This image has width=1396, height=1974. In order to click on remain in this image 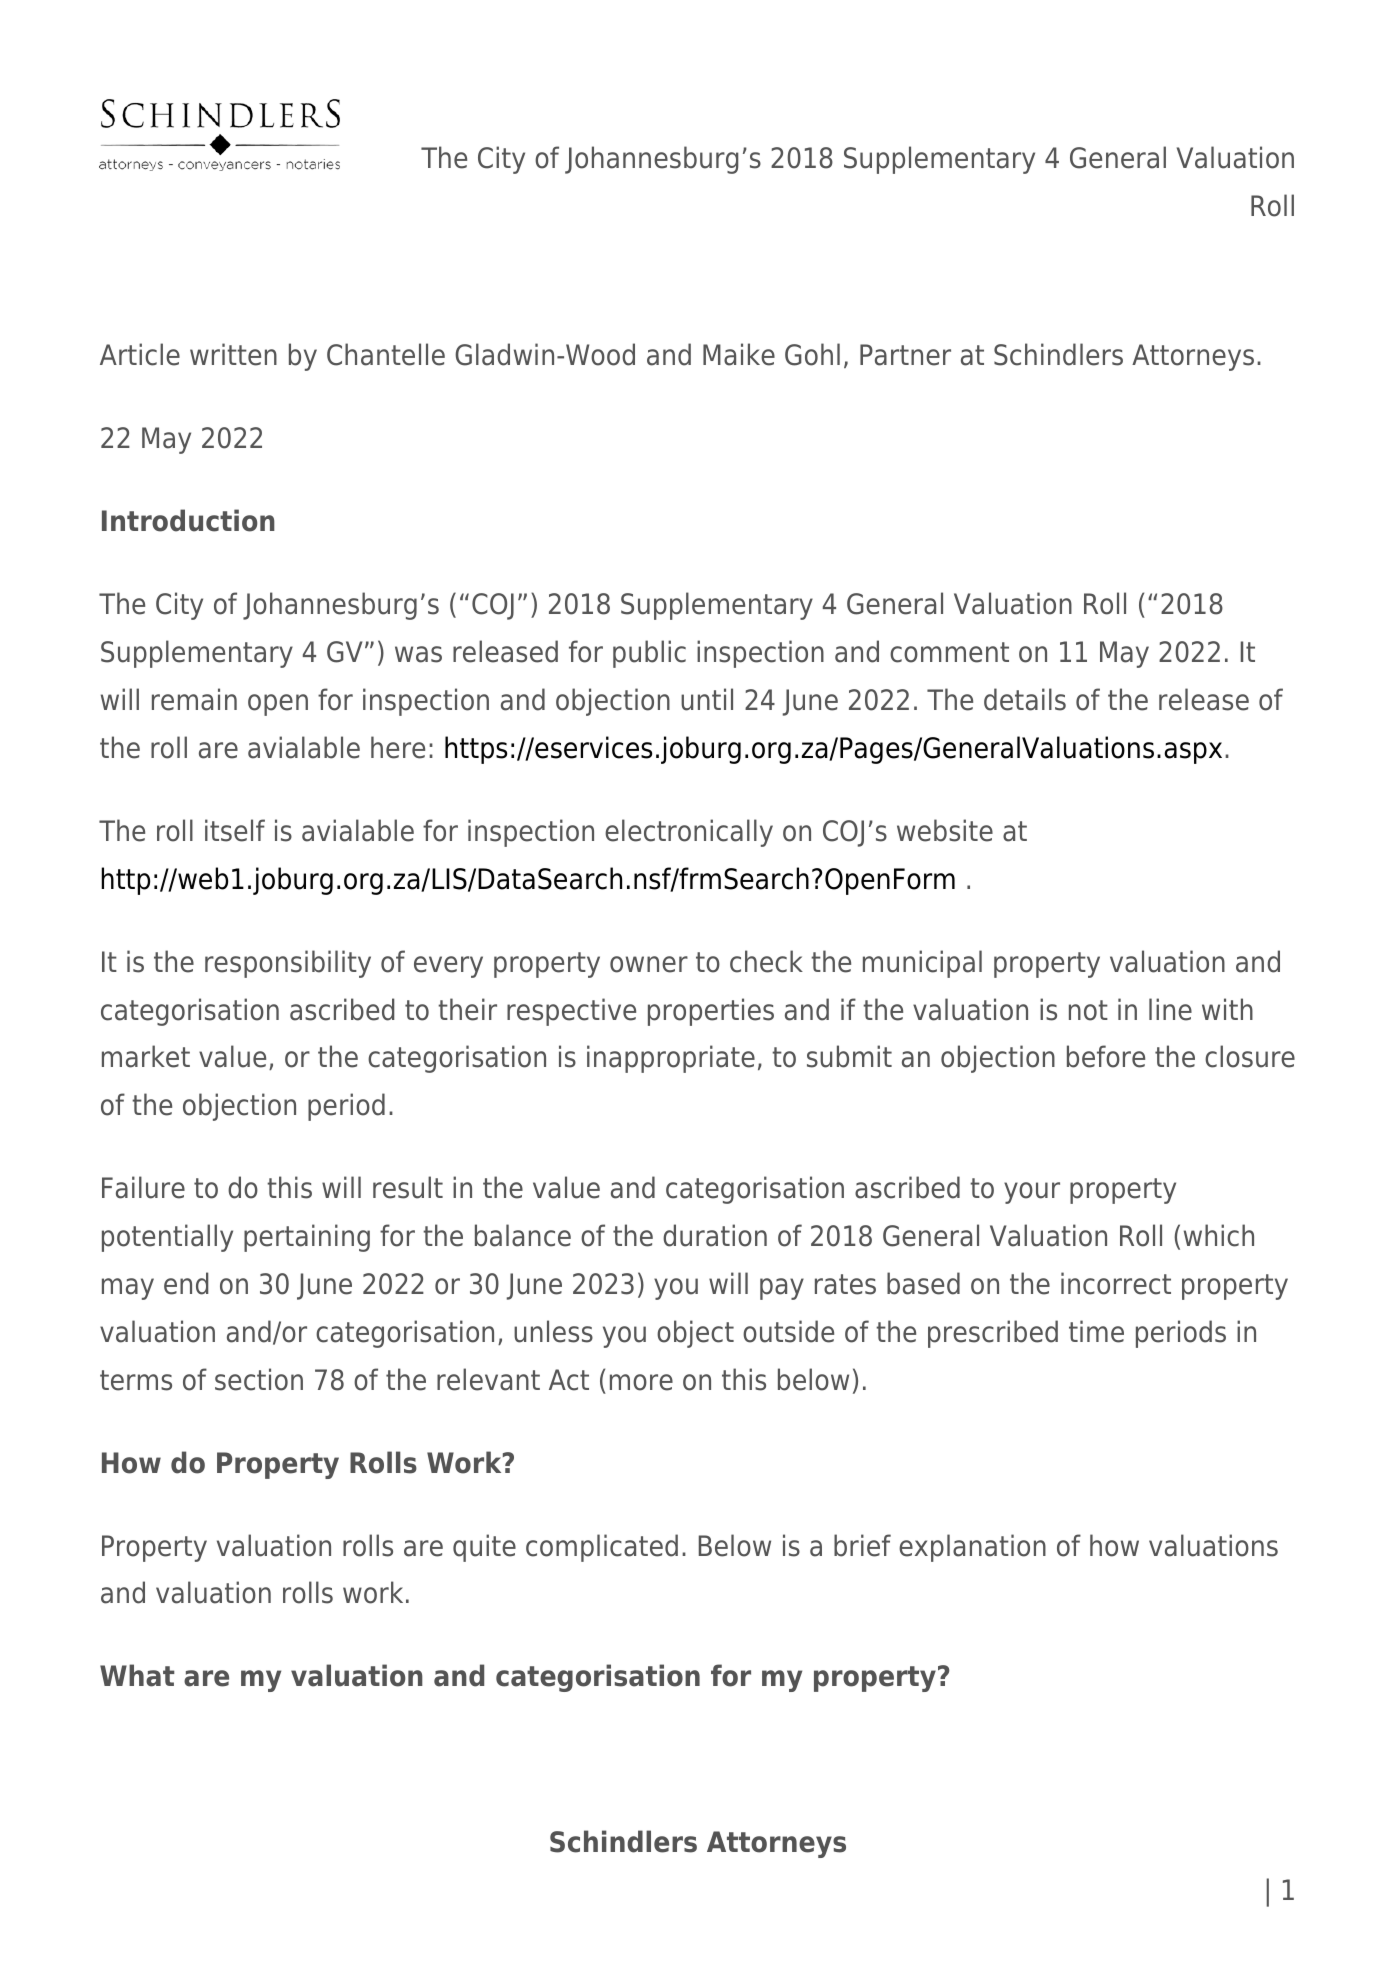, I will do `click(194, 699)`.
